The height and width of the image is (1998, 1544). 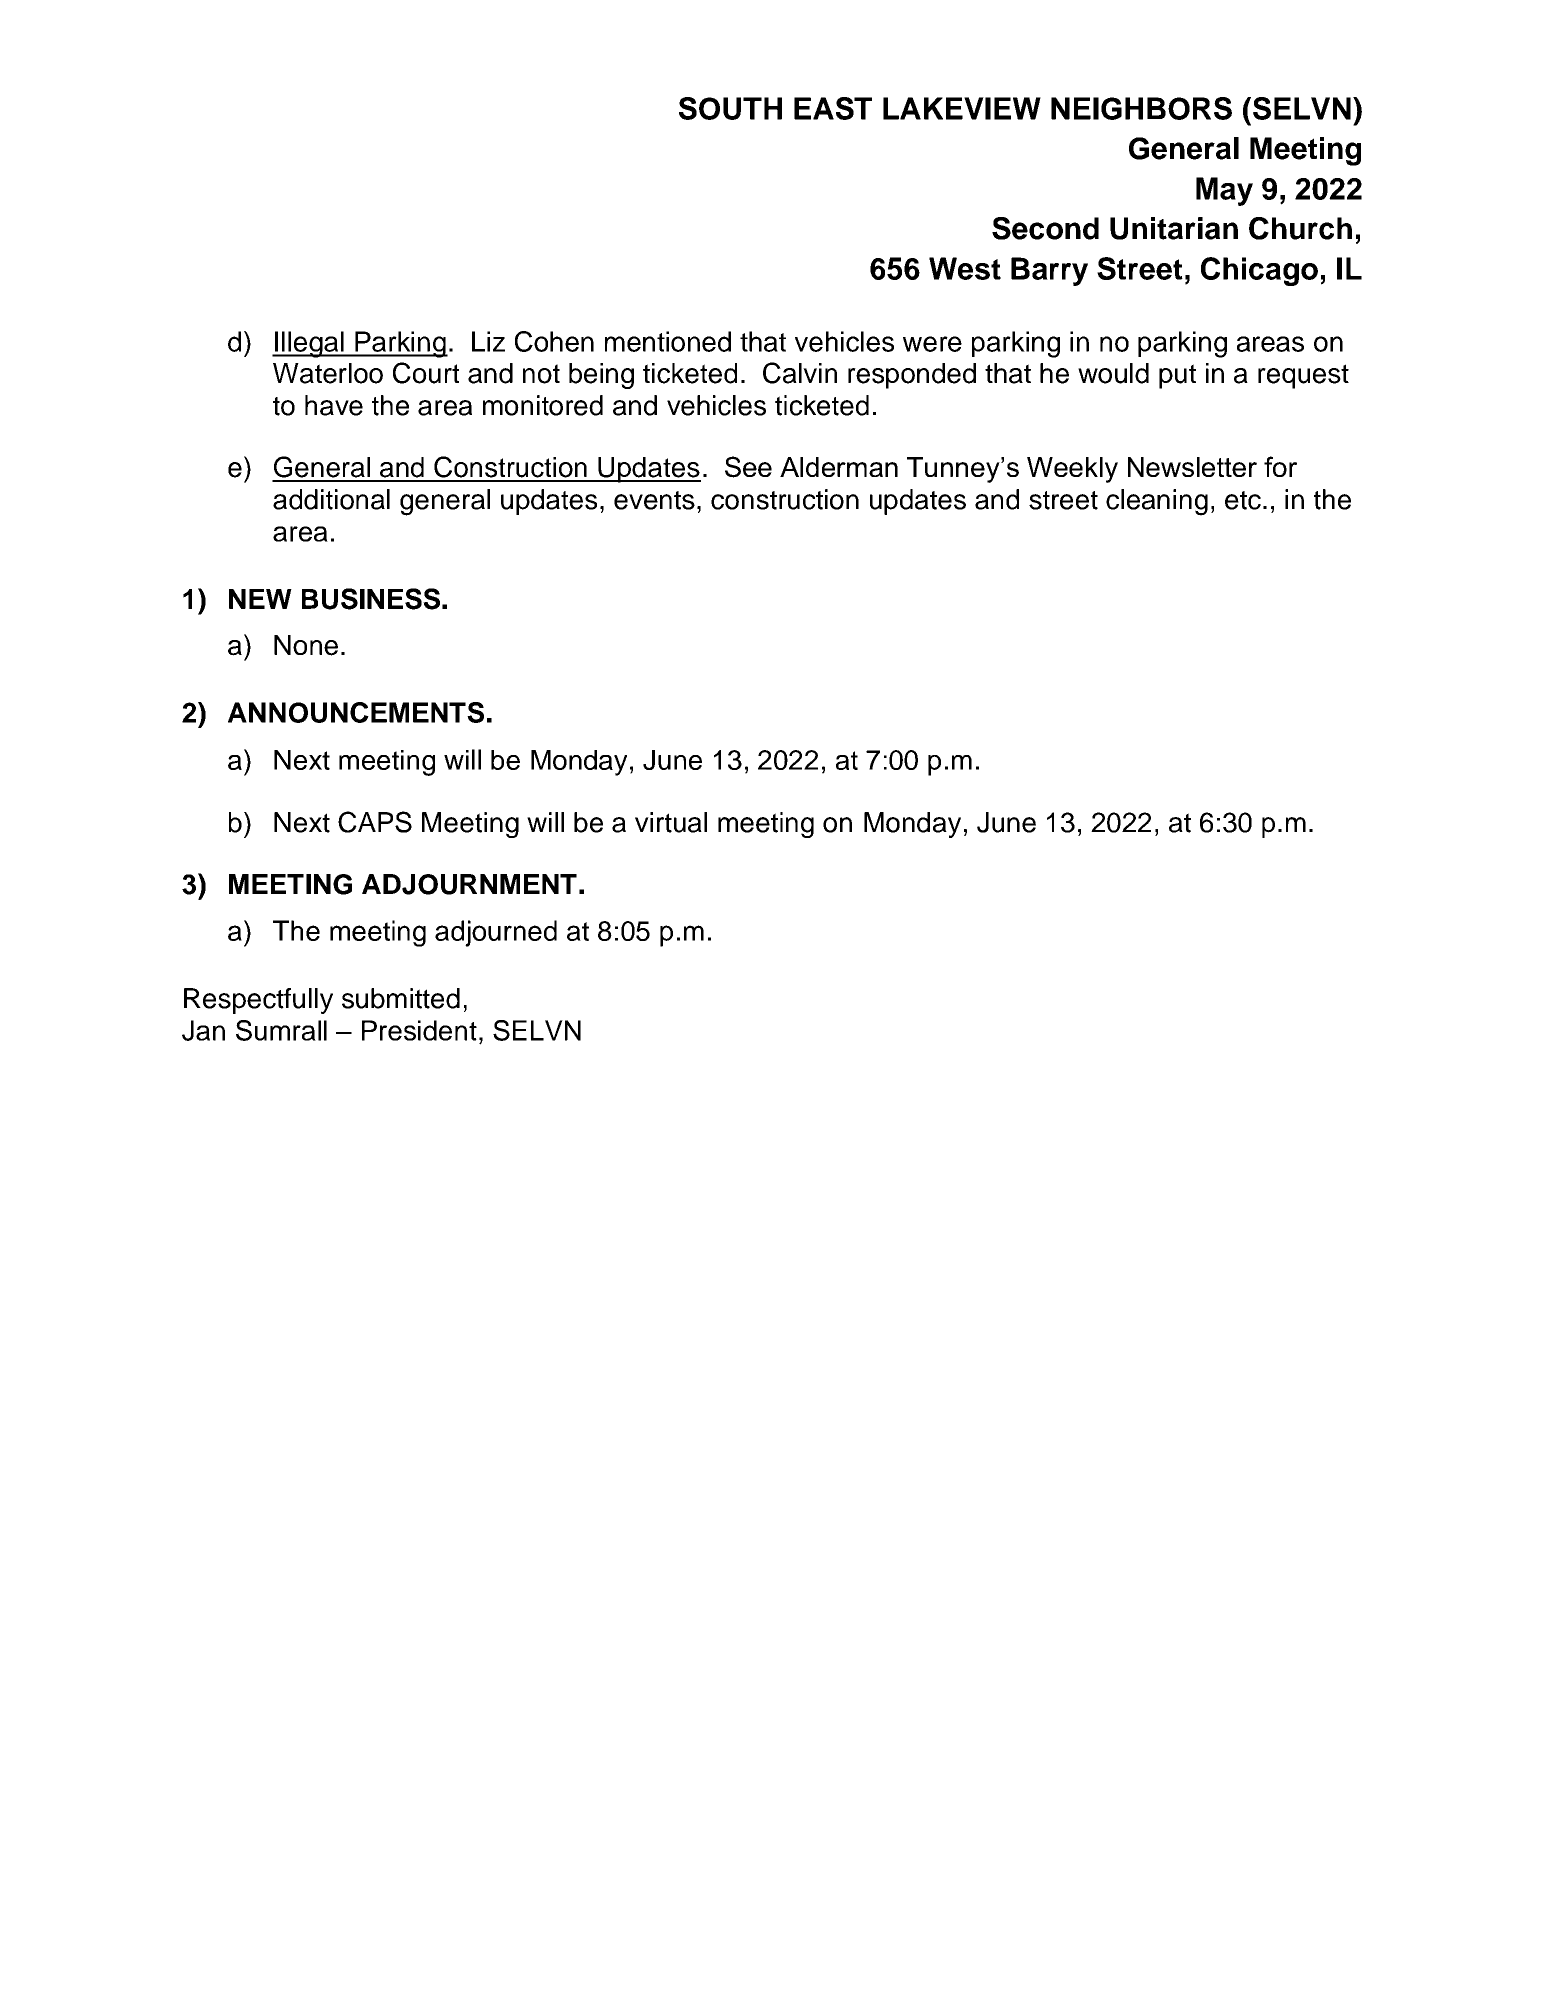 I want to click on SOUTH, so click(x=730, y=108).
